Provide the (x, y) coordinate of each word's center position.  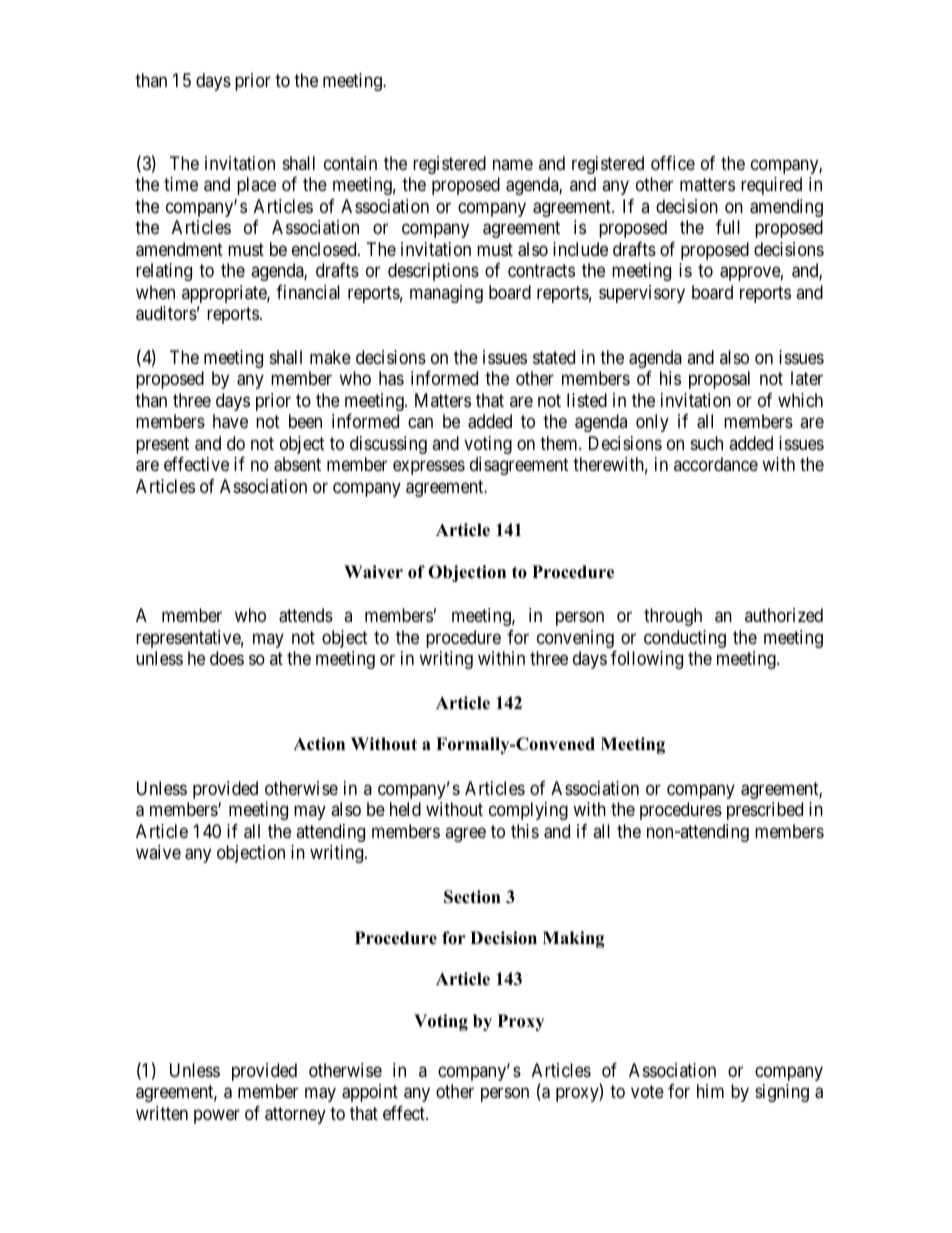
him (710, 1091)
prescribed (765, 811)
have (230, 421)
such (707, 443)
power (217, 1116)
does (227, 658)
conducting (685, 639)
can (420, 423)
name (513, 164)
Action (319, 744)
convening (575, 639)
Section (472, 897)
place (256, 186)
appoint (370, 1093)
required (771, 186)
